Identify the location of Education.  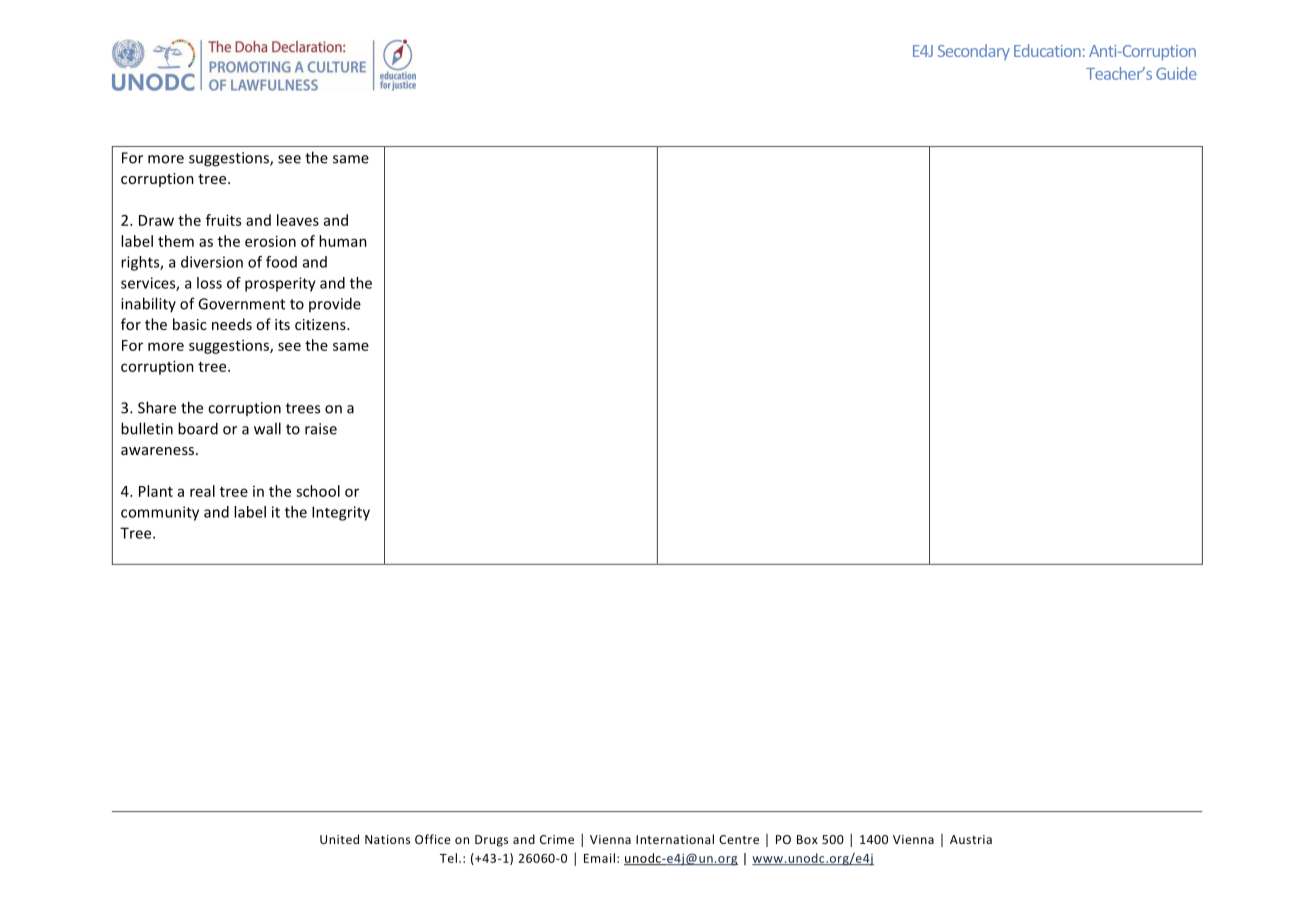
(1047, 50).
